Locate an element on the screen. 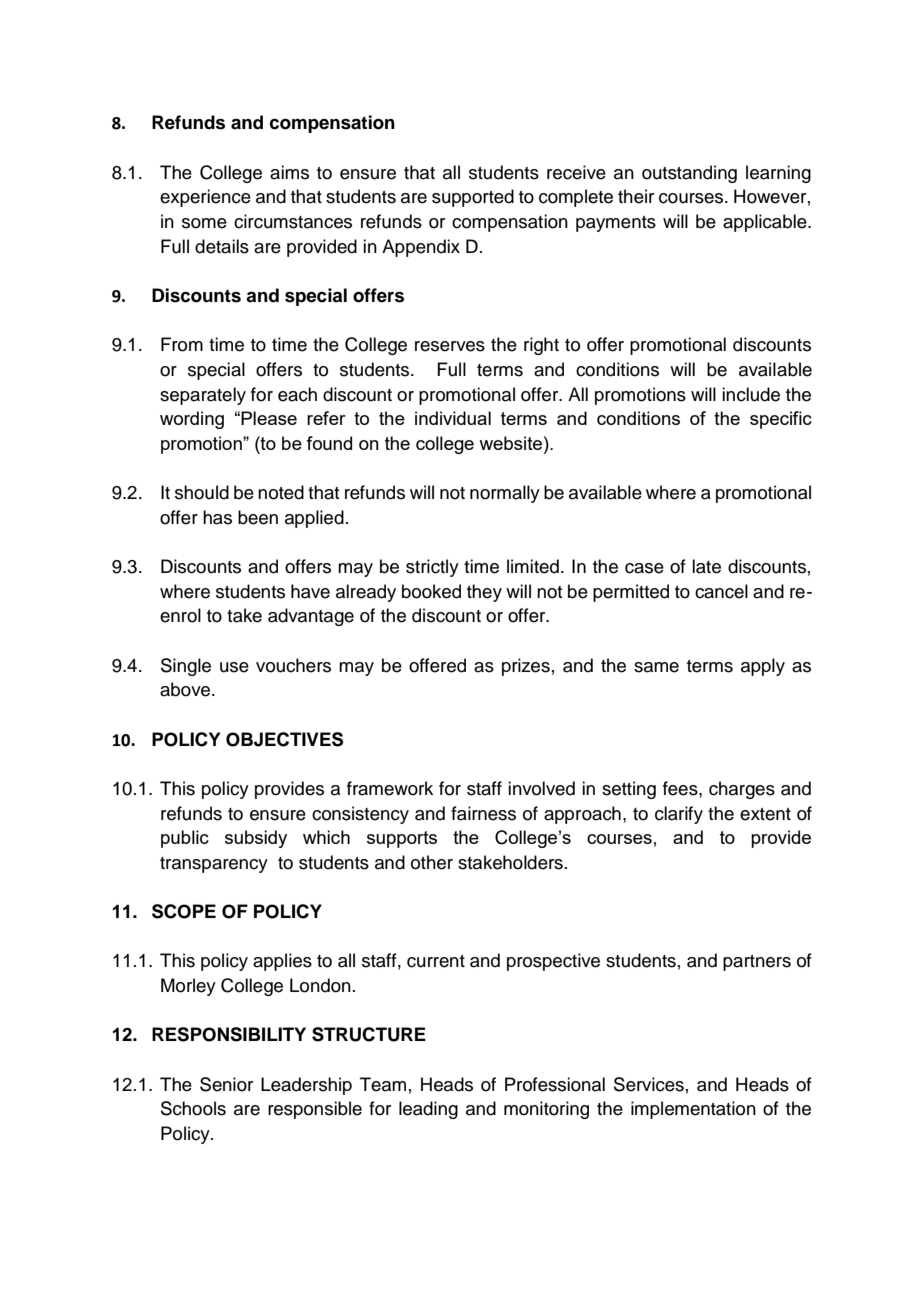  prizes is located at coordinates (526, 667).
